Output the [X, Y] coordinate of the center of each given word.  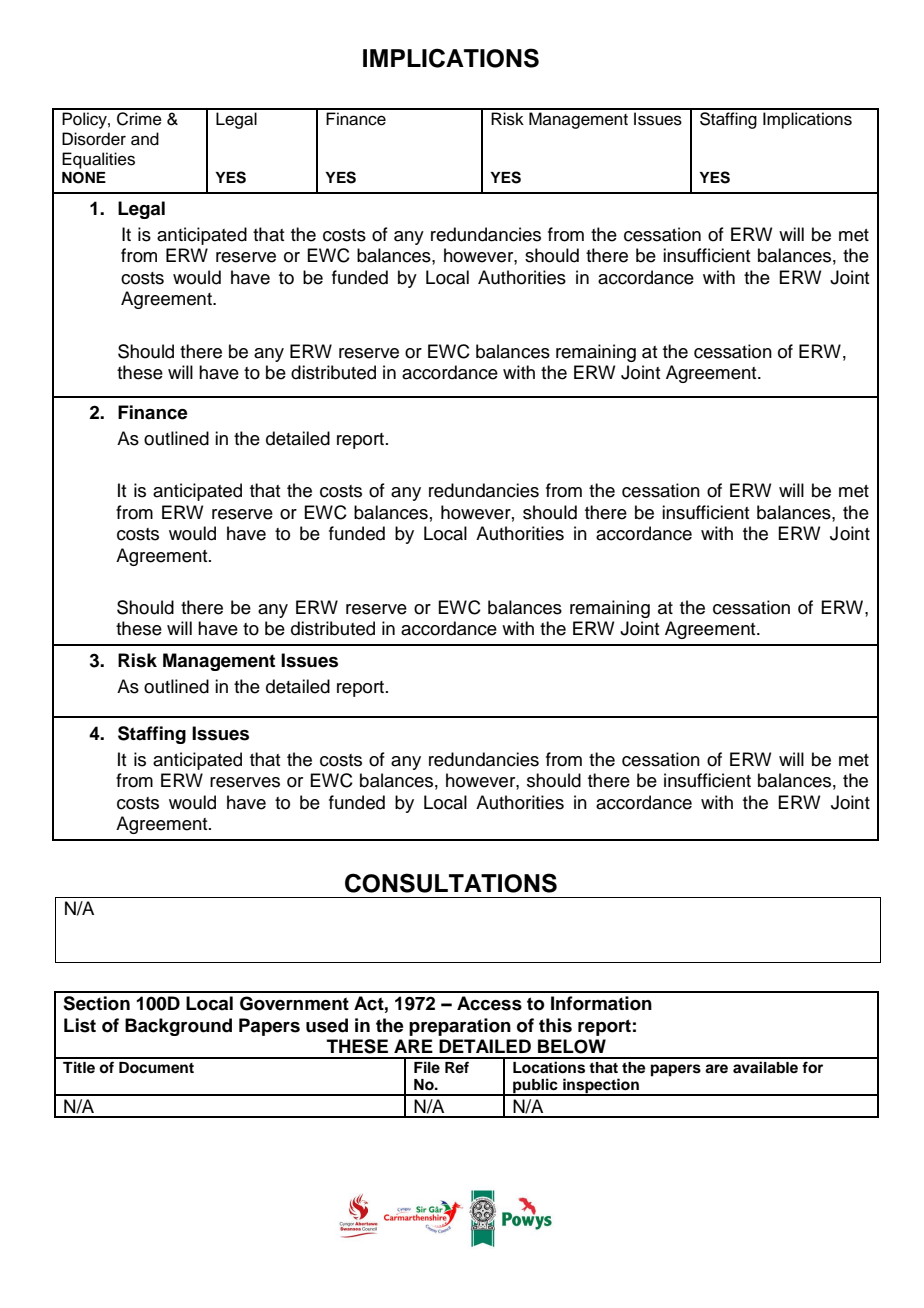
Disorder [94, 139]
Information [601, 1003]
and [145, 139]
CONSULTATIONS [451, 883]
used [327, 1025]
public [535, 1087]
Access [489, 1003]
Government [294, 1003]
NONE [84, 178]
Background [178, 1027]
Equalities [98, 160]
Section [96, 1003]
